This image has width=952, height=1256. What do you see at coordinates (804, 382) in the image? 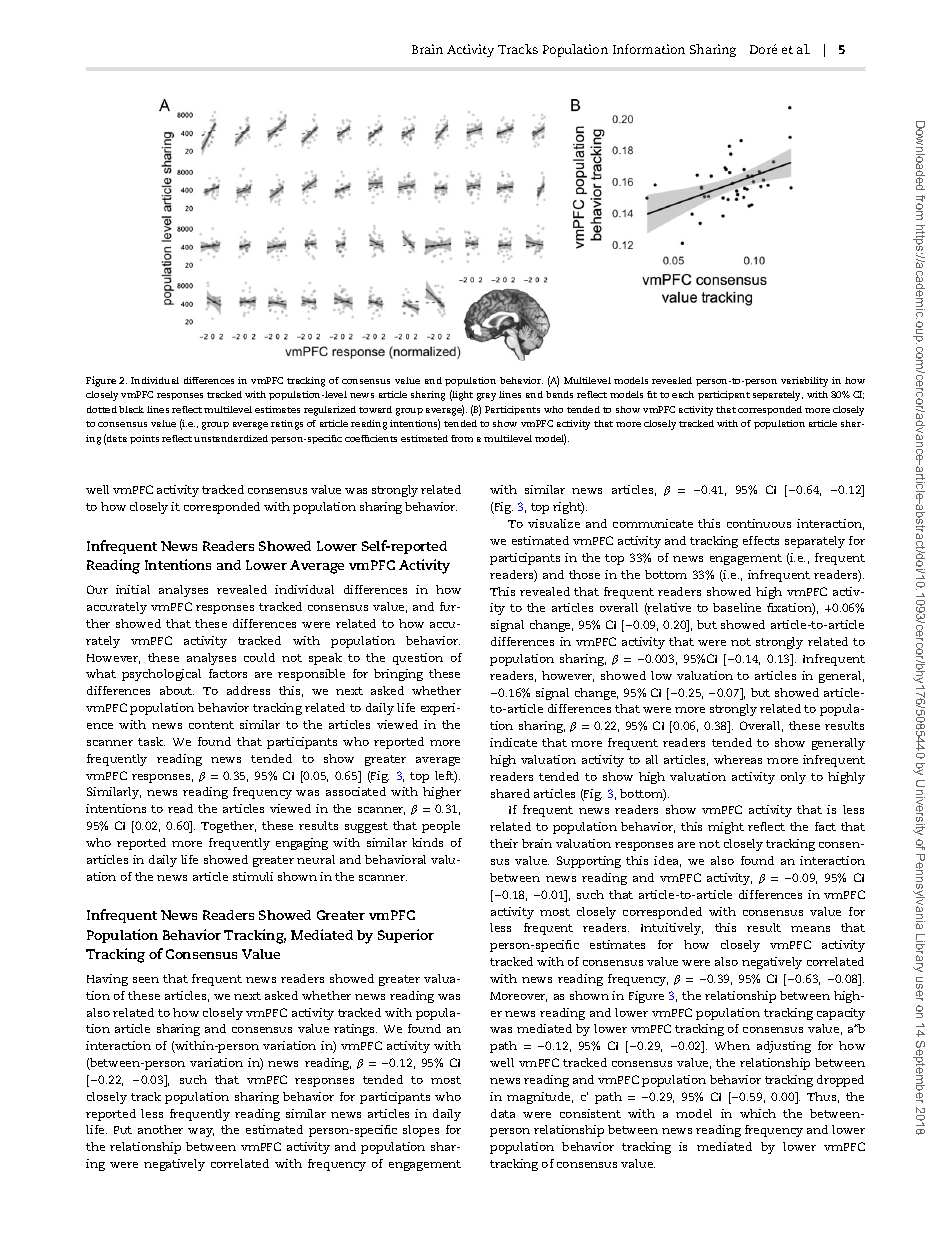
I see `variability` at bounding box center [804, 382].
